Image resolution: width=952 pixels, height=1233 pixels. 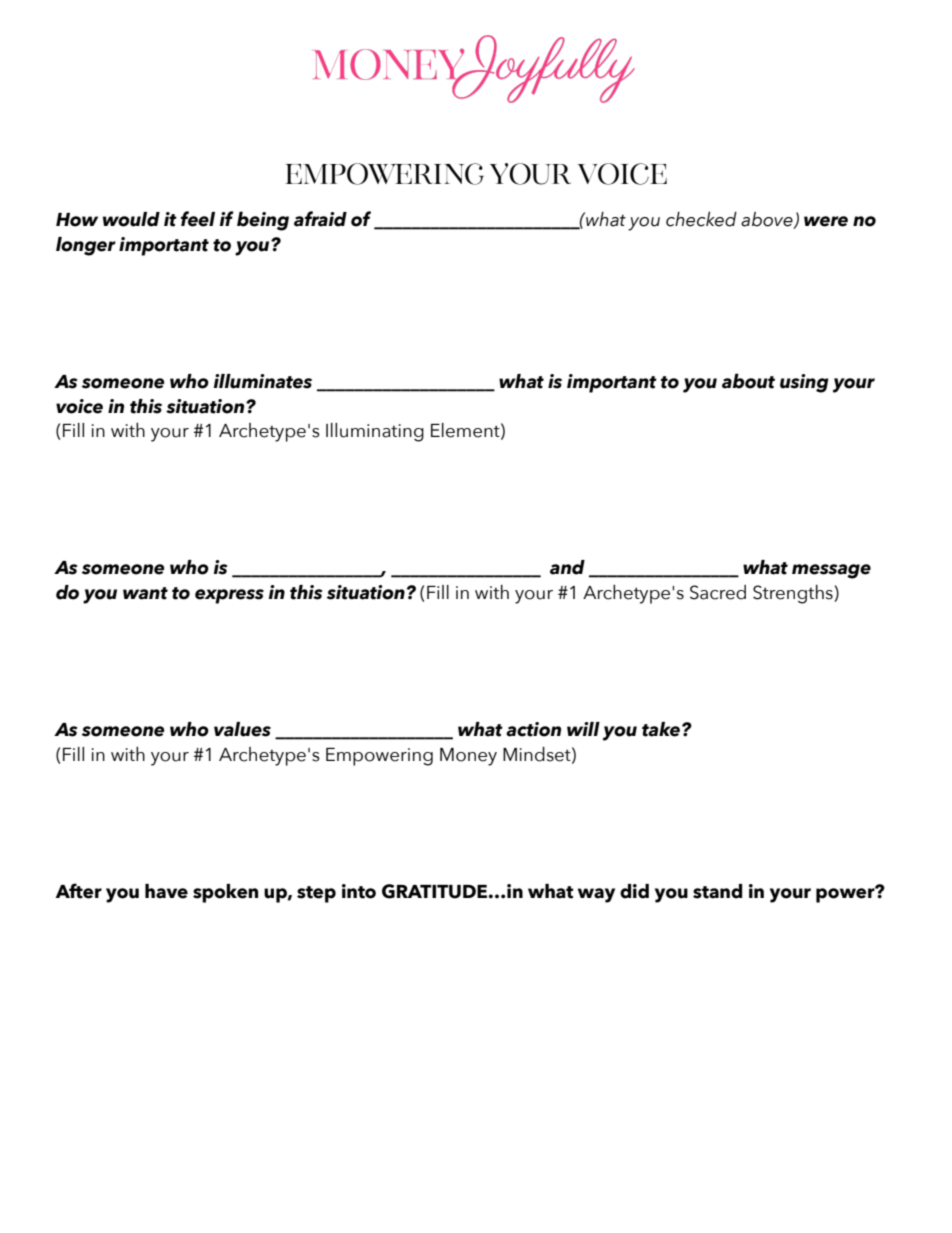 I want to click on Illuminating, so click(x=375, y=432).
